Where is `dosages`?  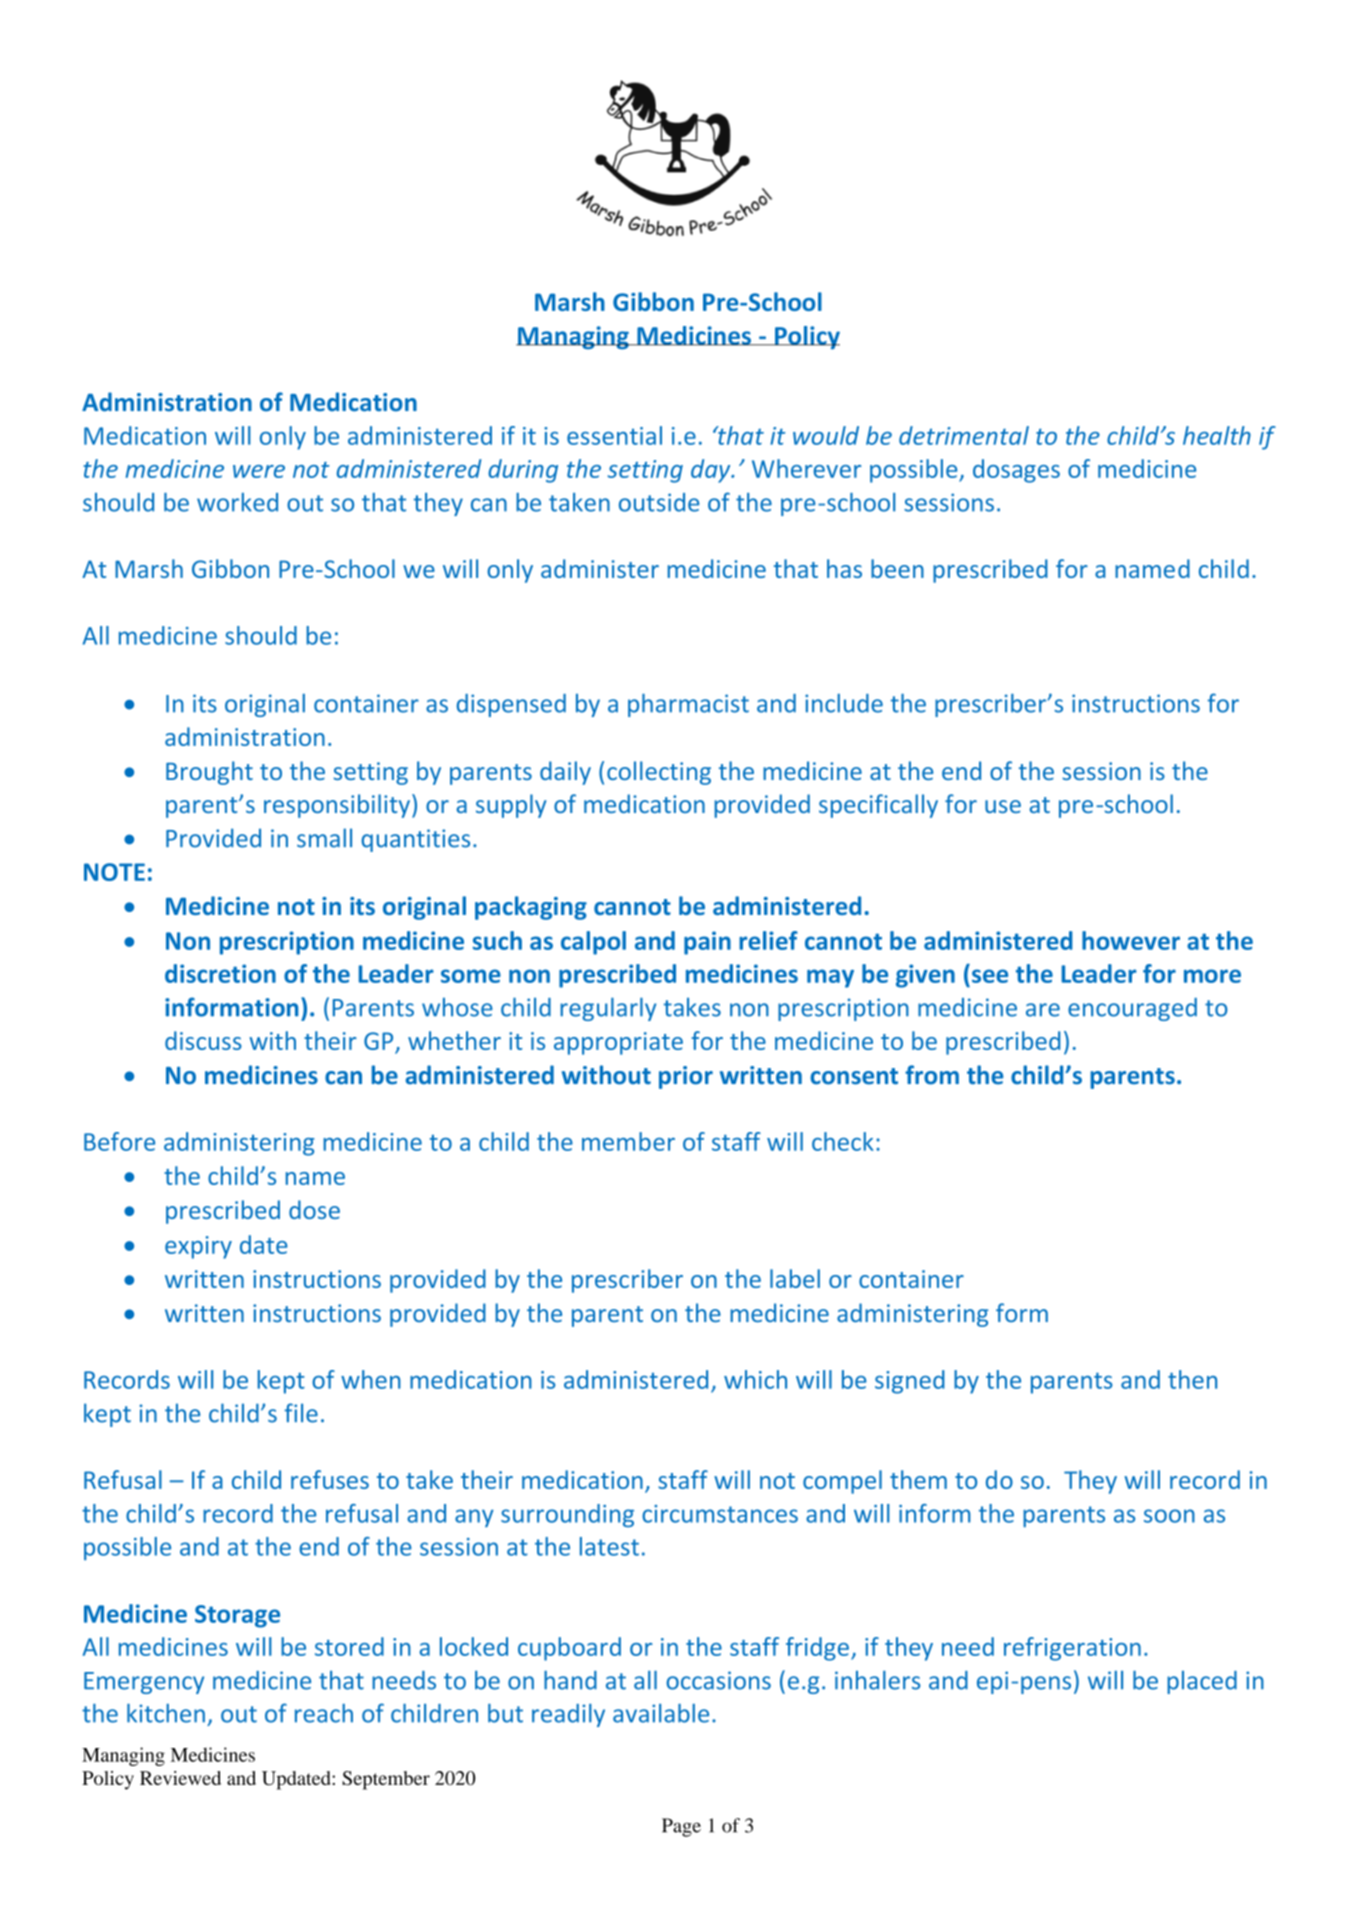
dosages is located at coordinates (1016, 471).
